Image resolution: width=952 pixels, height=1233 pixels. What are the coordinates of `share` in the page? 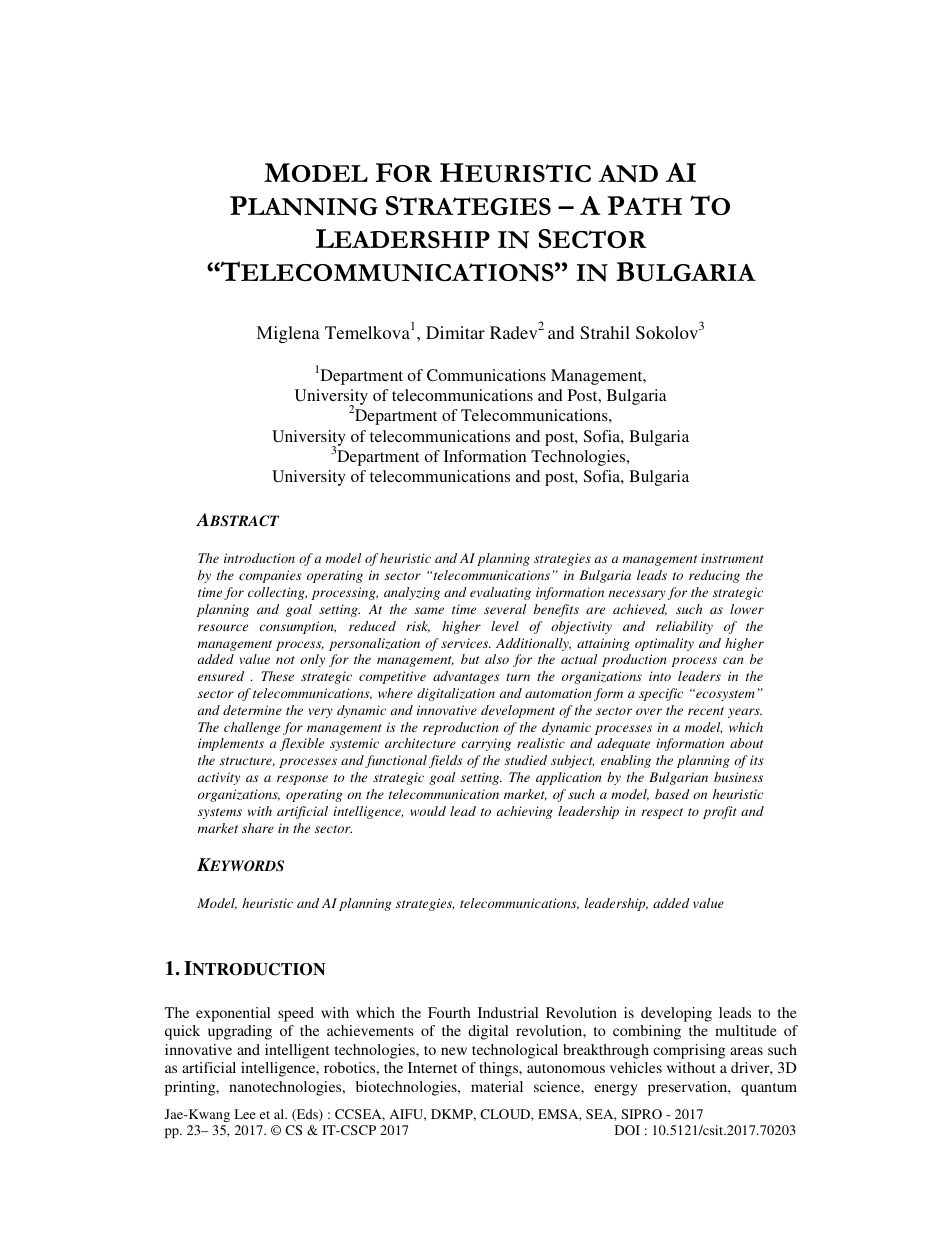 It's located at (258, 828).
